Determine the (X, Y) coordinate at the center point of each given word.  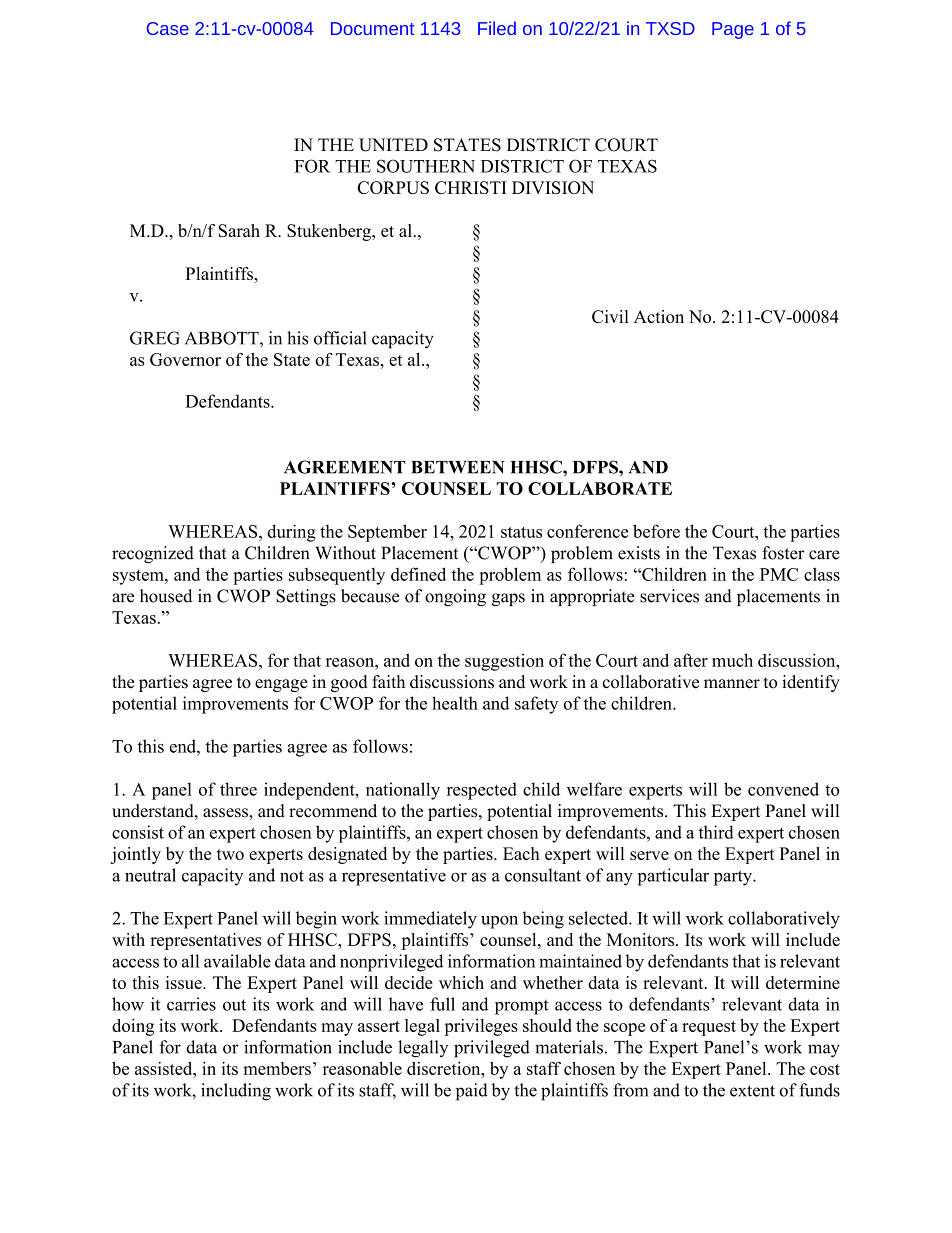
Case (167, 28)
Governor (185, 359)
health (455, 703)
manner (732, 684)
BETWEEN (457, 467)
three (238, 789)
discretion (445, 1068)
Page (733, 30)
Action (659, 316)
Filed (497, 28)
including (236, 1092)
